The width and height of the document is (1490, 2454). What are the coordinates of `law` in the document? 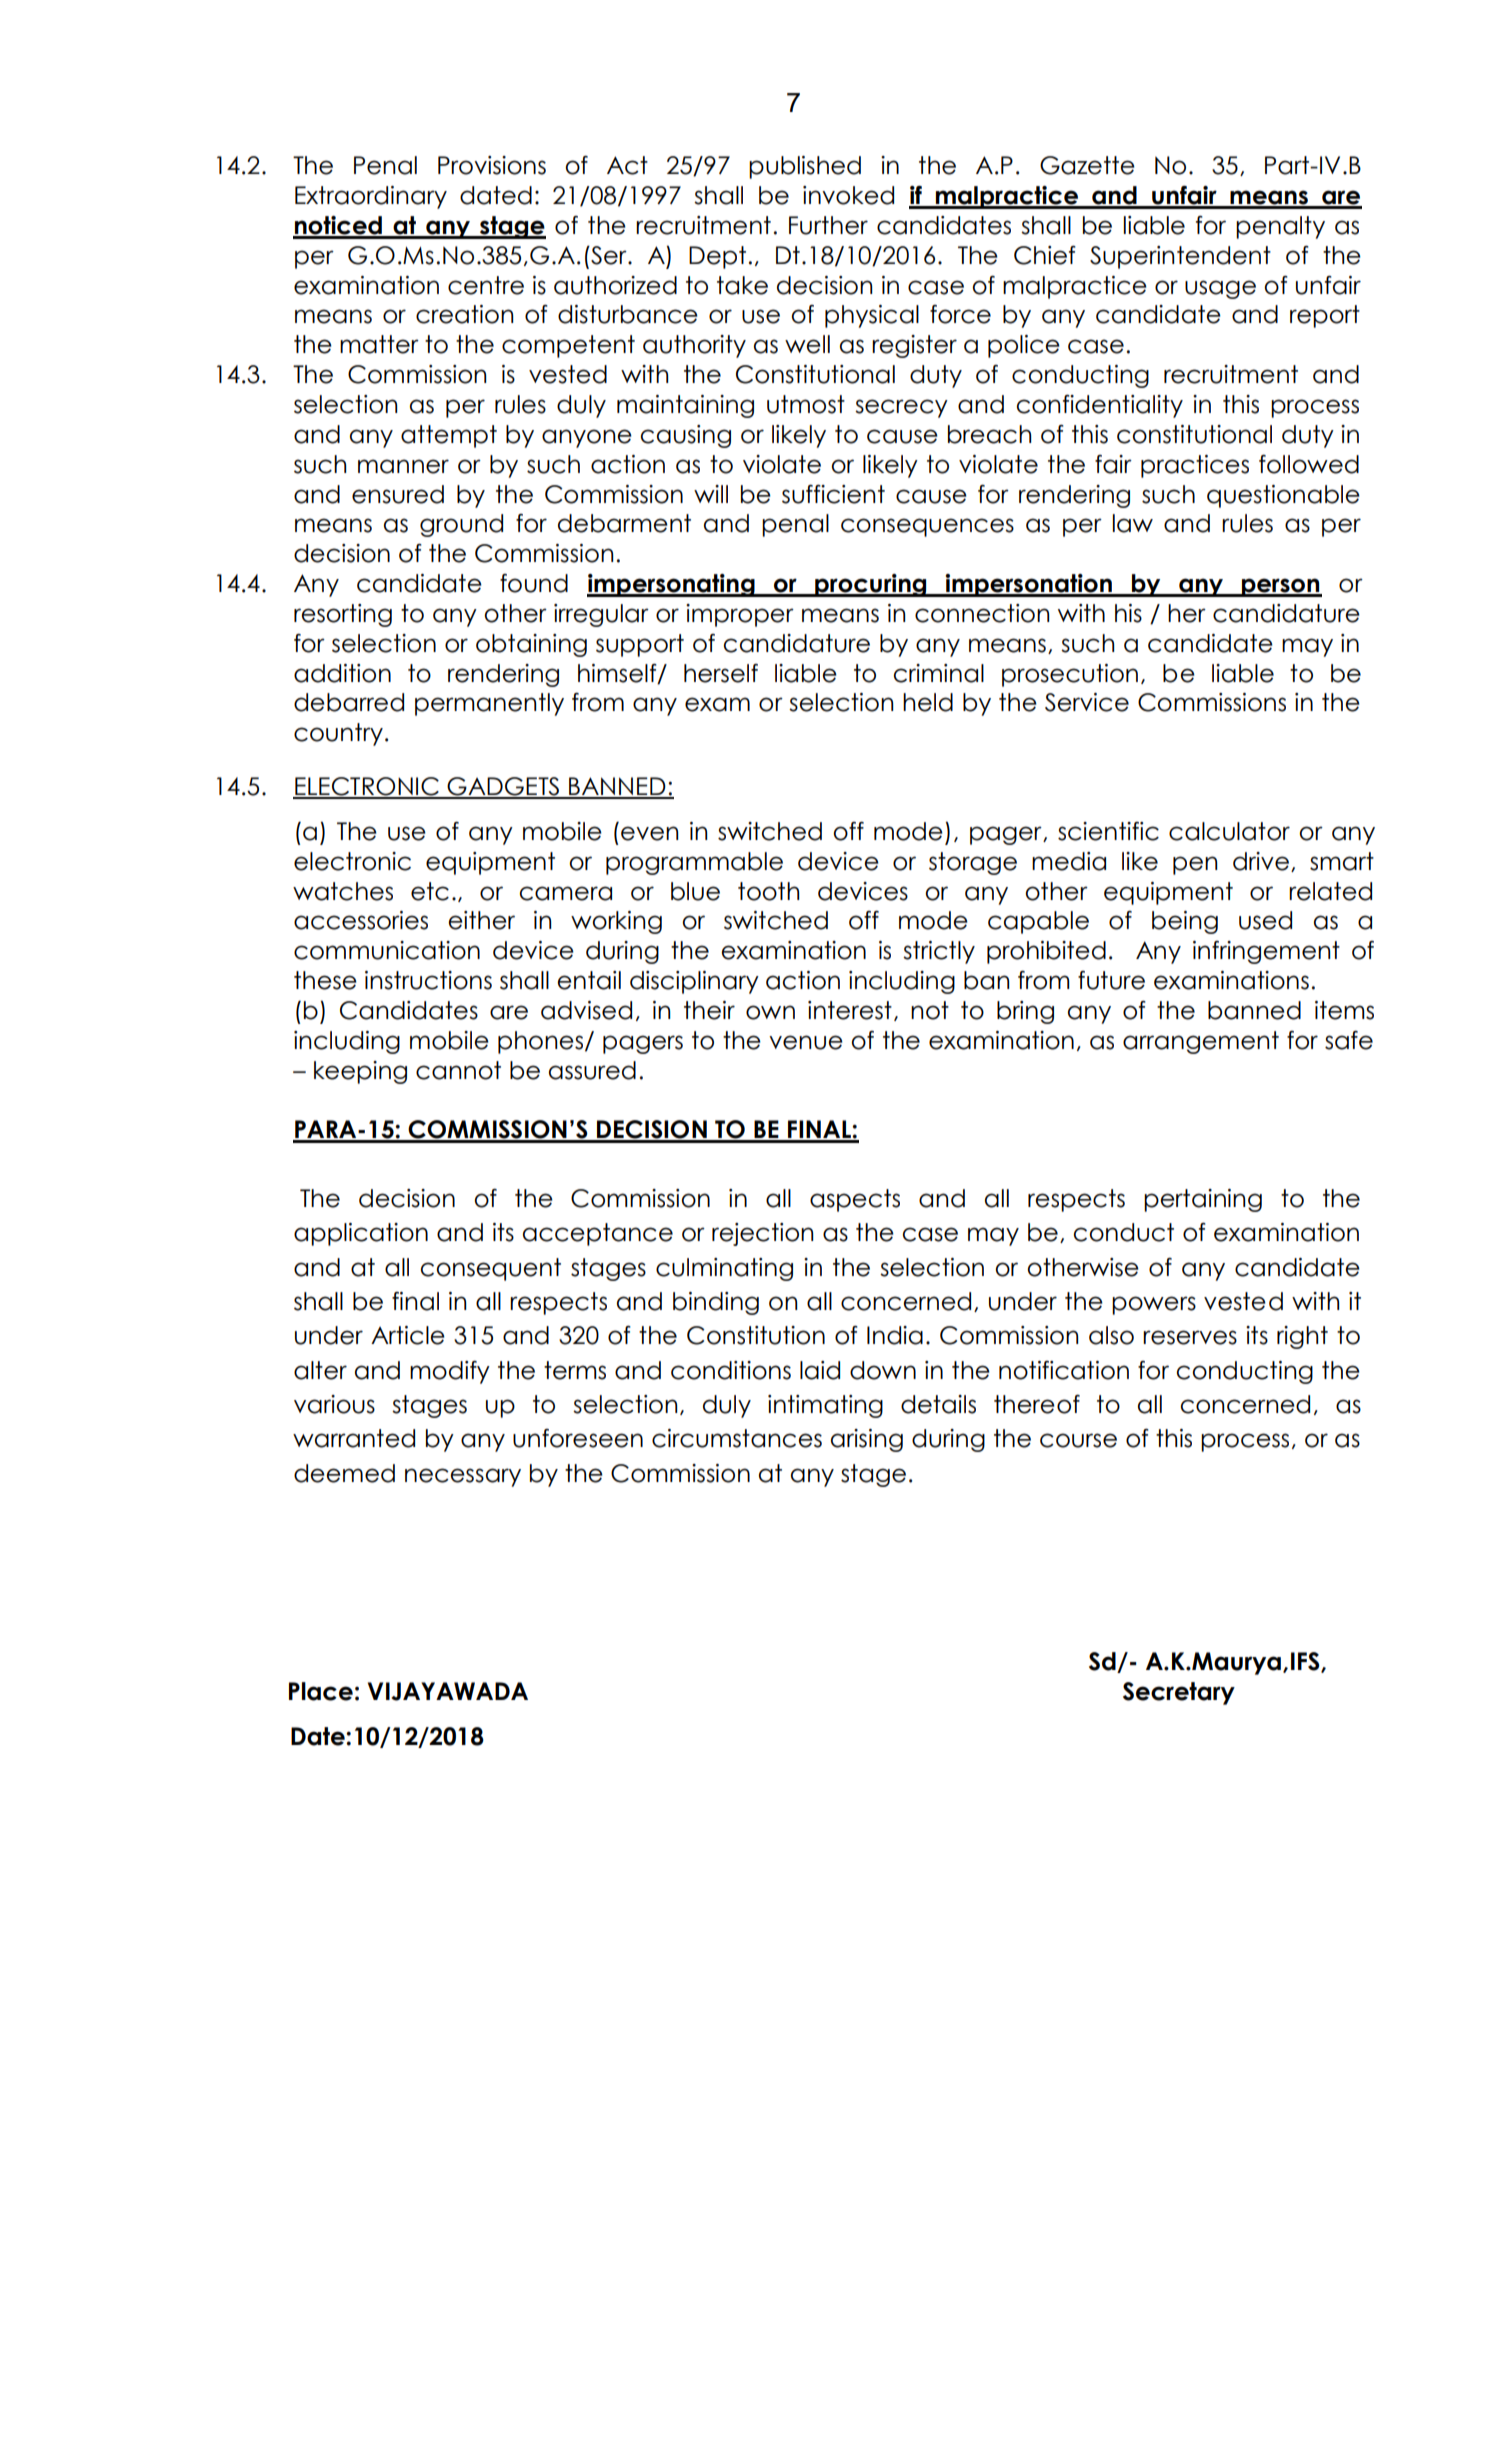 It's located at (1133, 523).
